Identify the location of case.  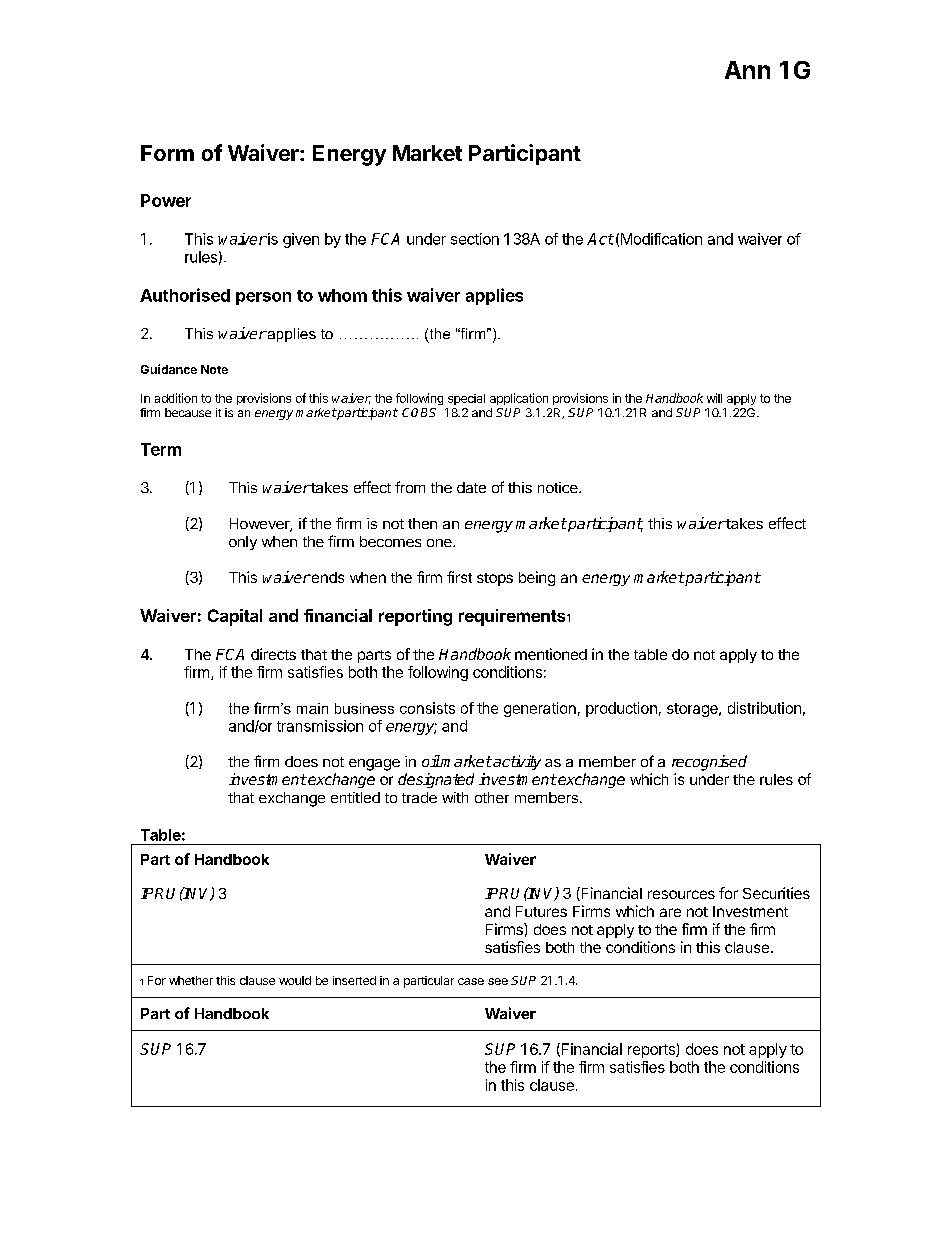
(471, 981).
